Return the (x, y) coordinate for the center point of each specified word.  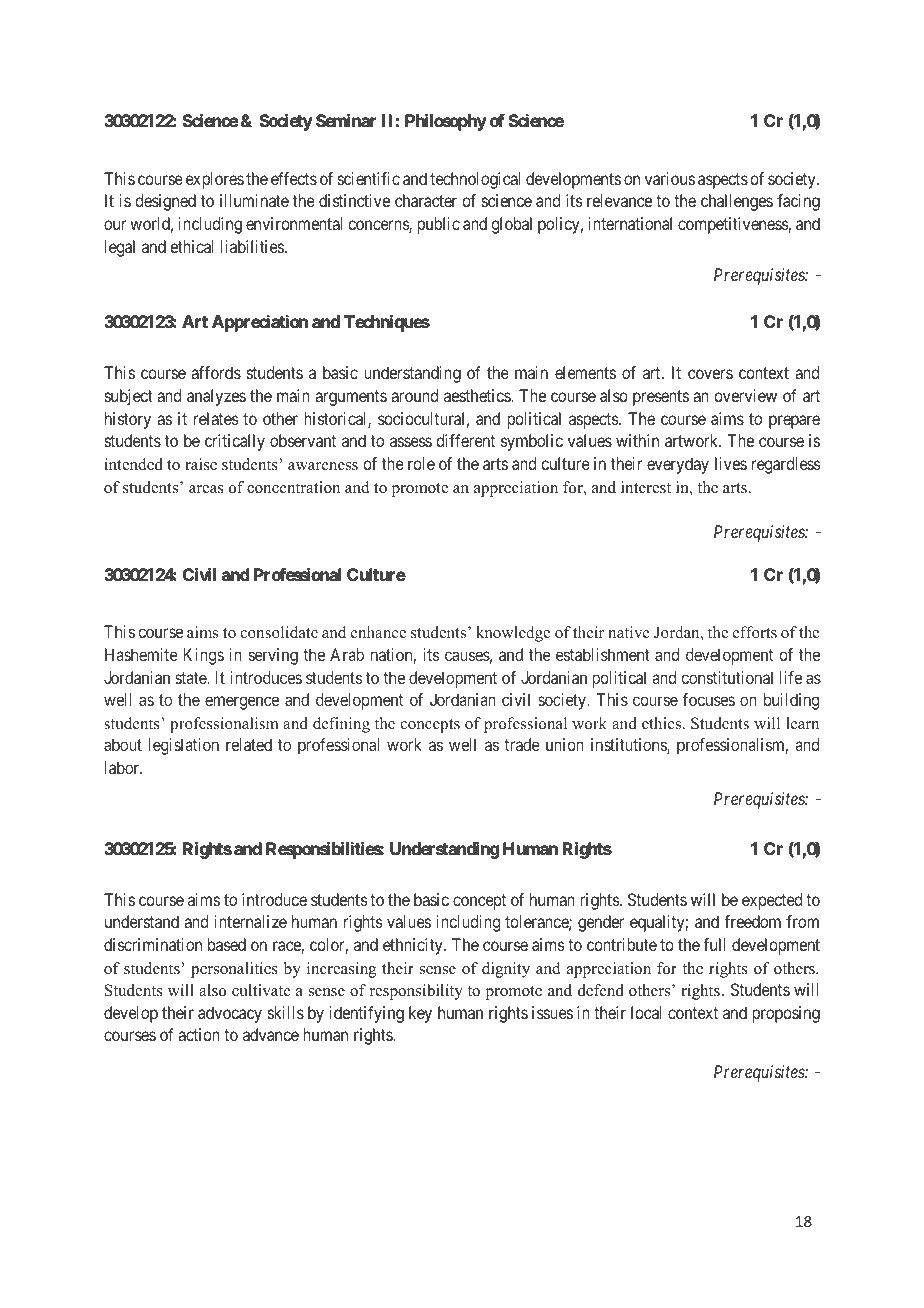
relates (216, 418)
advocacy (230, 1014)
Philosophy (445, 122)
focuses (709, 699)
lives (731, 463)
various (670, 178)
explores (215, 180)
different (465, 440)
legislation (184, 746)
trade (522, 744)
